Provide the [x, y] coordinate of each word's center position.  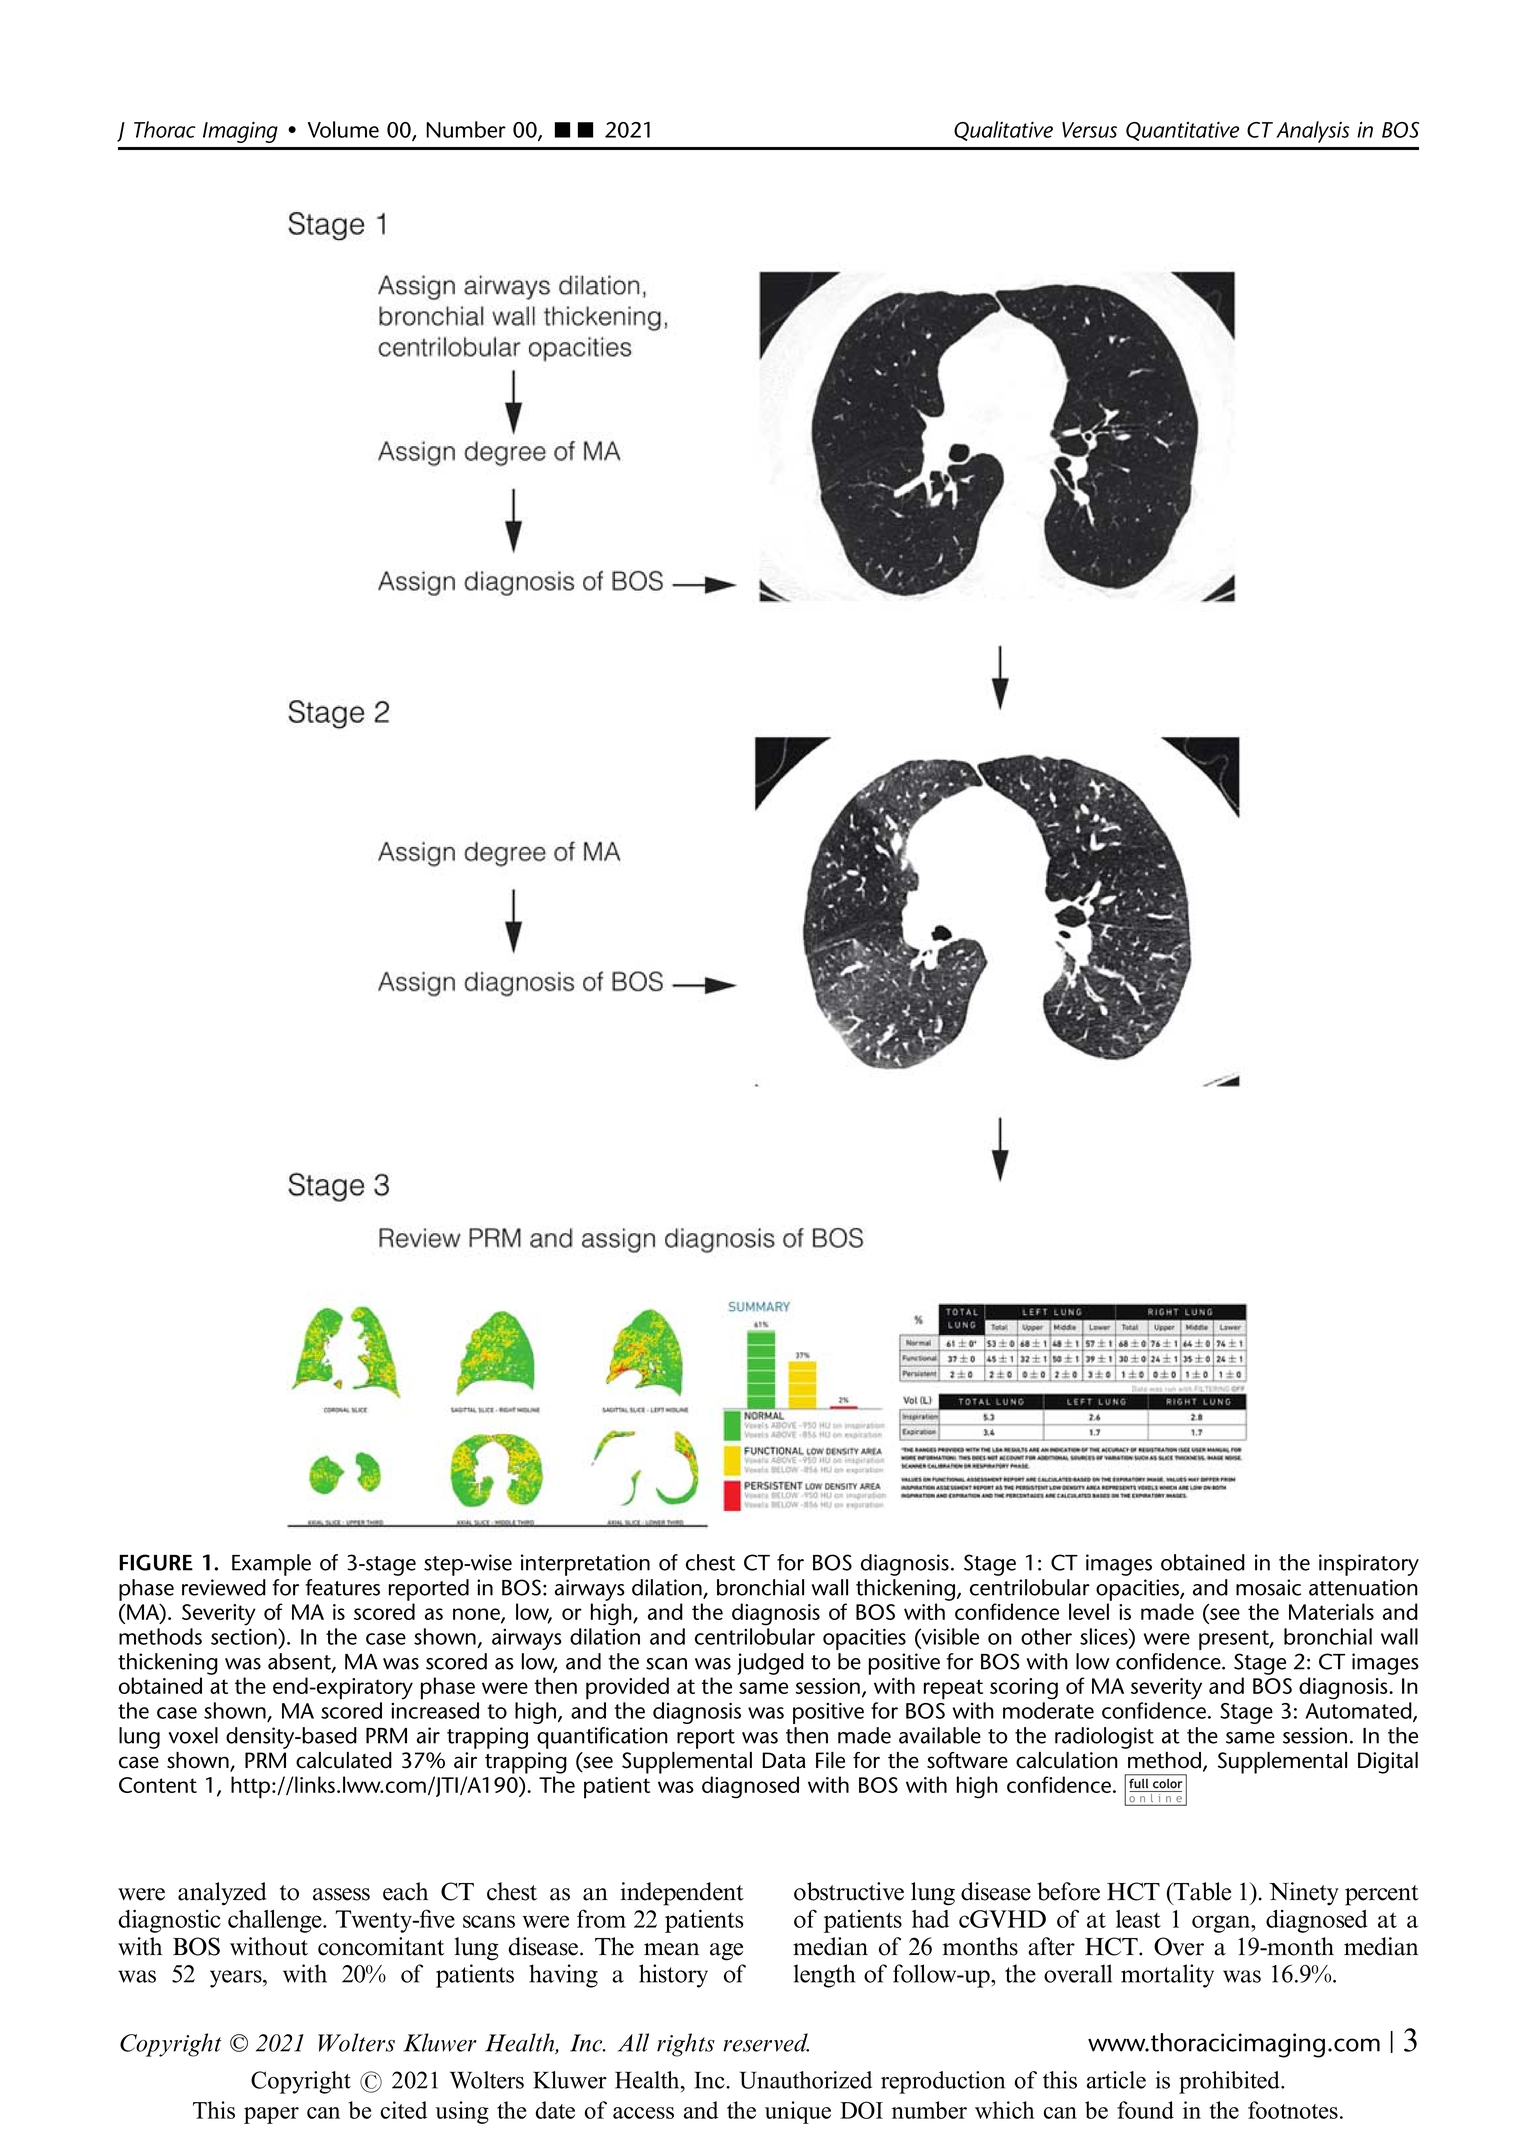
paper [271, 2115]
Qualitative [1003, 131]
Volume [343, 129]
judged [770, 1664]
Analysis [1312, 132]
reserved [766, 2042]
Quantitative [1182, 131]
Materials [1331, 1611]
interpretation [585, 1565]
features [342, 1587]
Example [271, 1565]
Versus [1089, 130]
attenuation [1363, 1587]
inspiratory [1369, 1565]
